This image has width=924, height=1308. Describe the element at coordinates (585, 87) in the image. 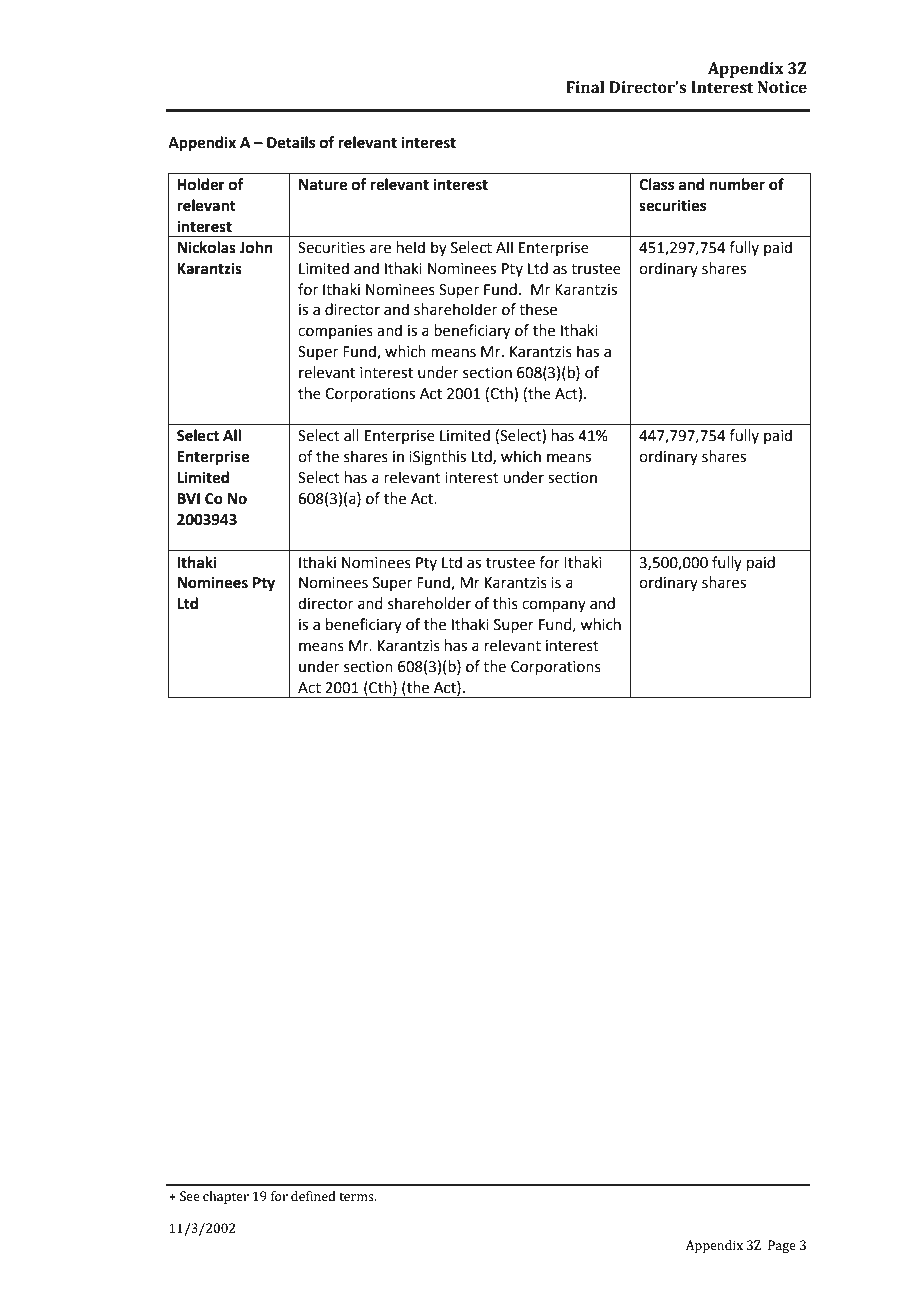

I see `Final` at that location.
